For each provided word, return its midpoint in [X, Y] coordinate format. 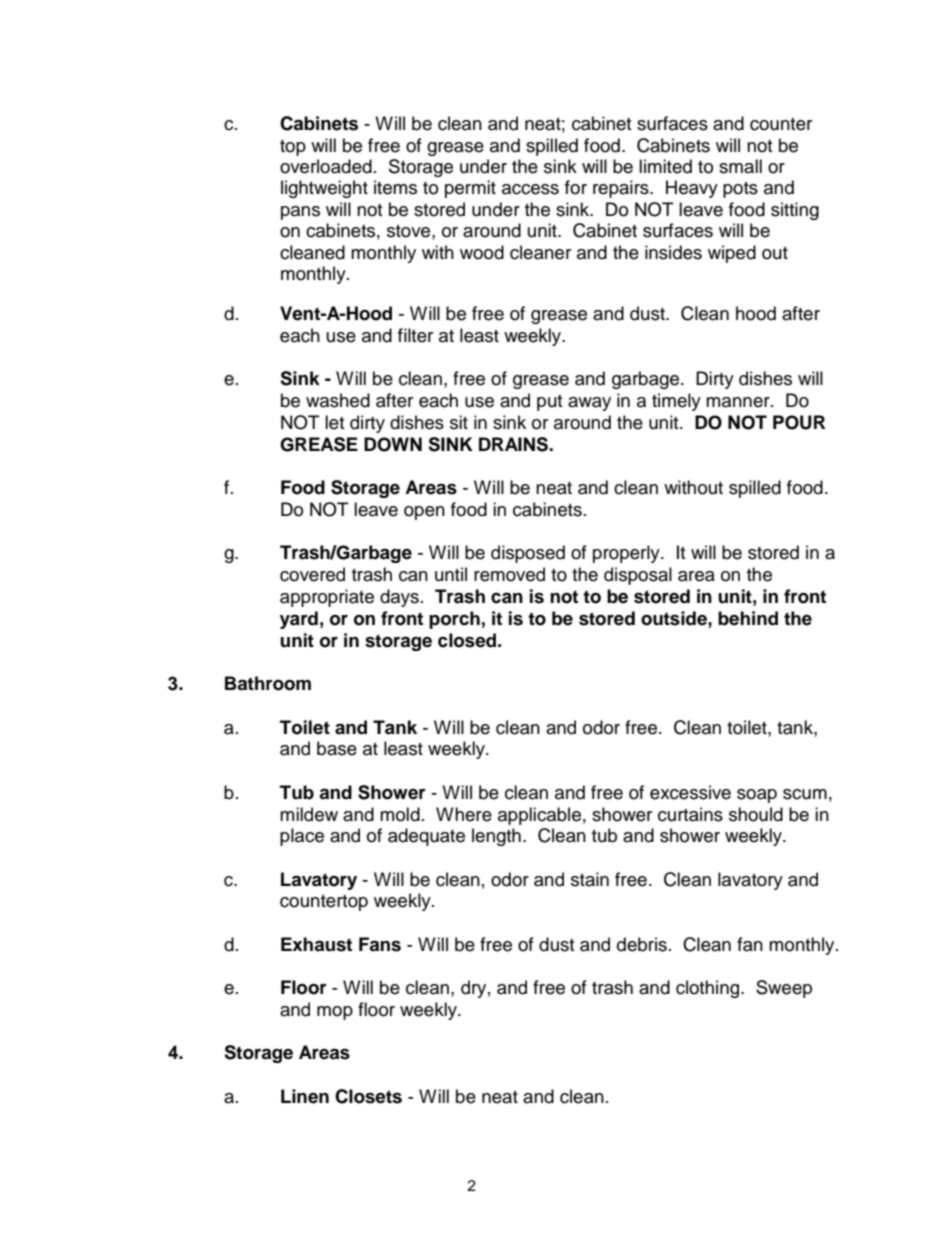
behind [748, 618]
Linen [305, 1096]
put [549, 403]
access [530, 189]
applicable [539, 816]
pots [740, 190]
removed [509, 574]
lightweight [324, 189]
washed [338, 400]
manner [739, 402]
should [756, 814]
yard [299, 620]
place [302, 837]
